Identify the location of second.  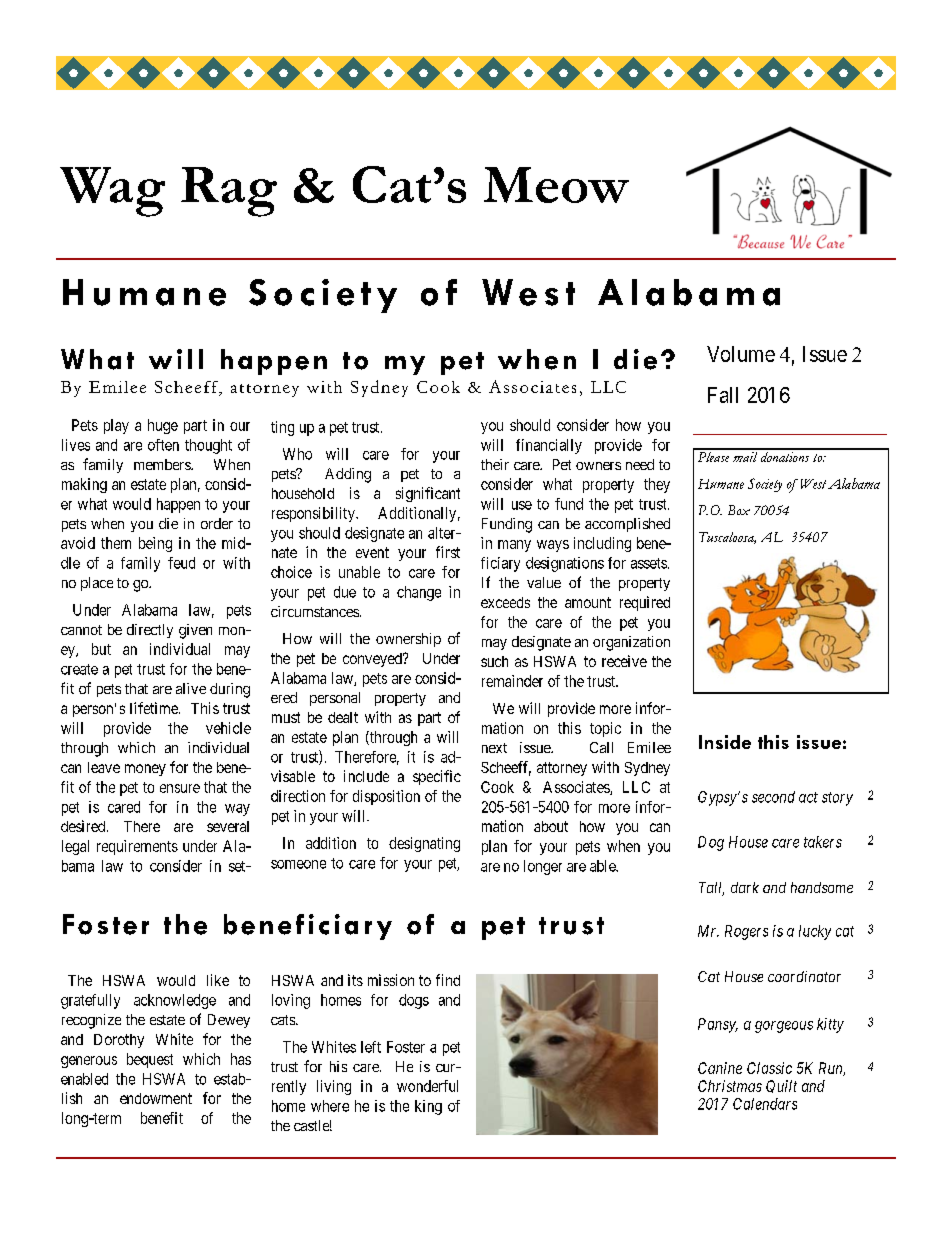
(773, 797).
